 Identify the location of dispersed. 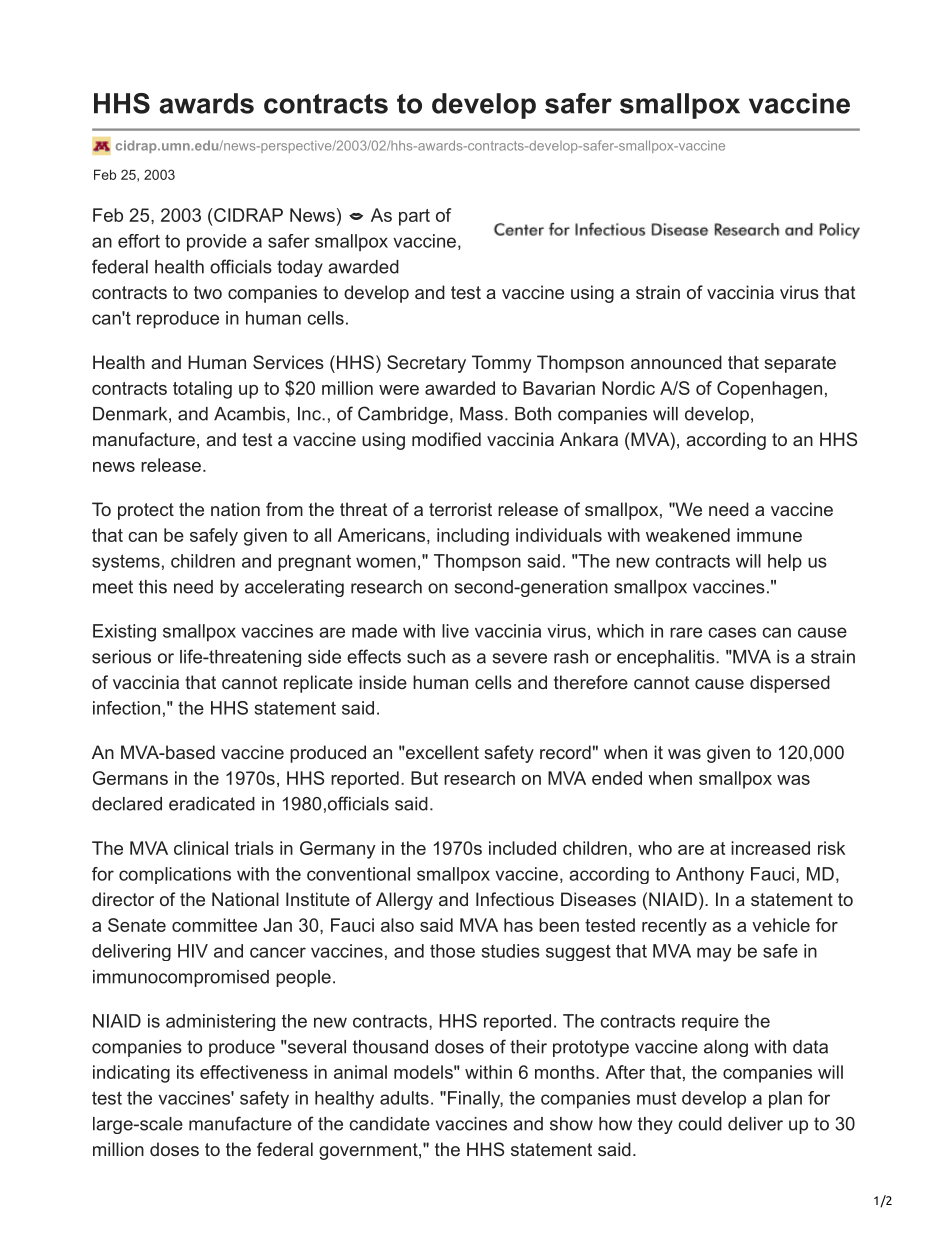
(790, 684).
